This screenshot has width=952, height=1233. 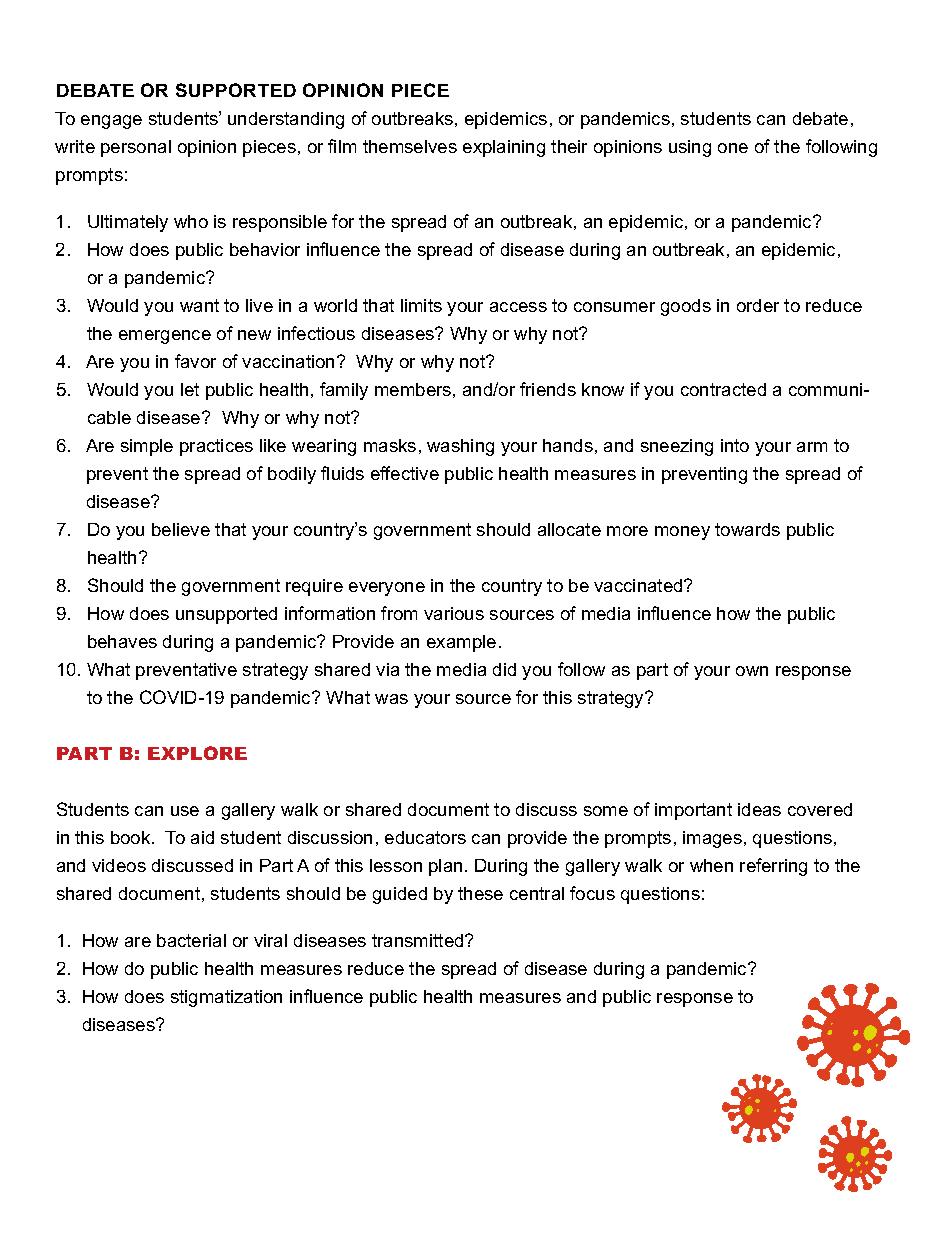 What do you see at coordinates (147, 447) in the screenshot?
I see `simple` at bounding box center [147, 447].
